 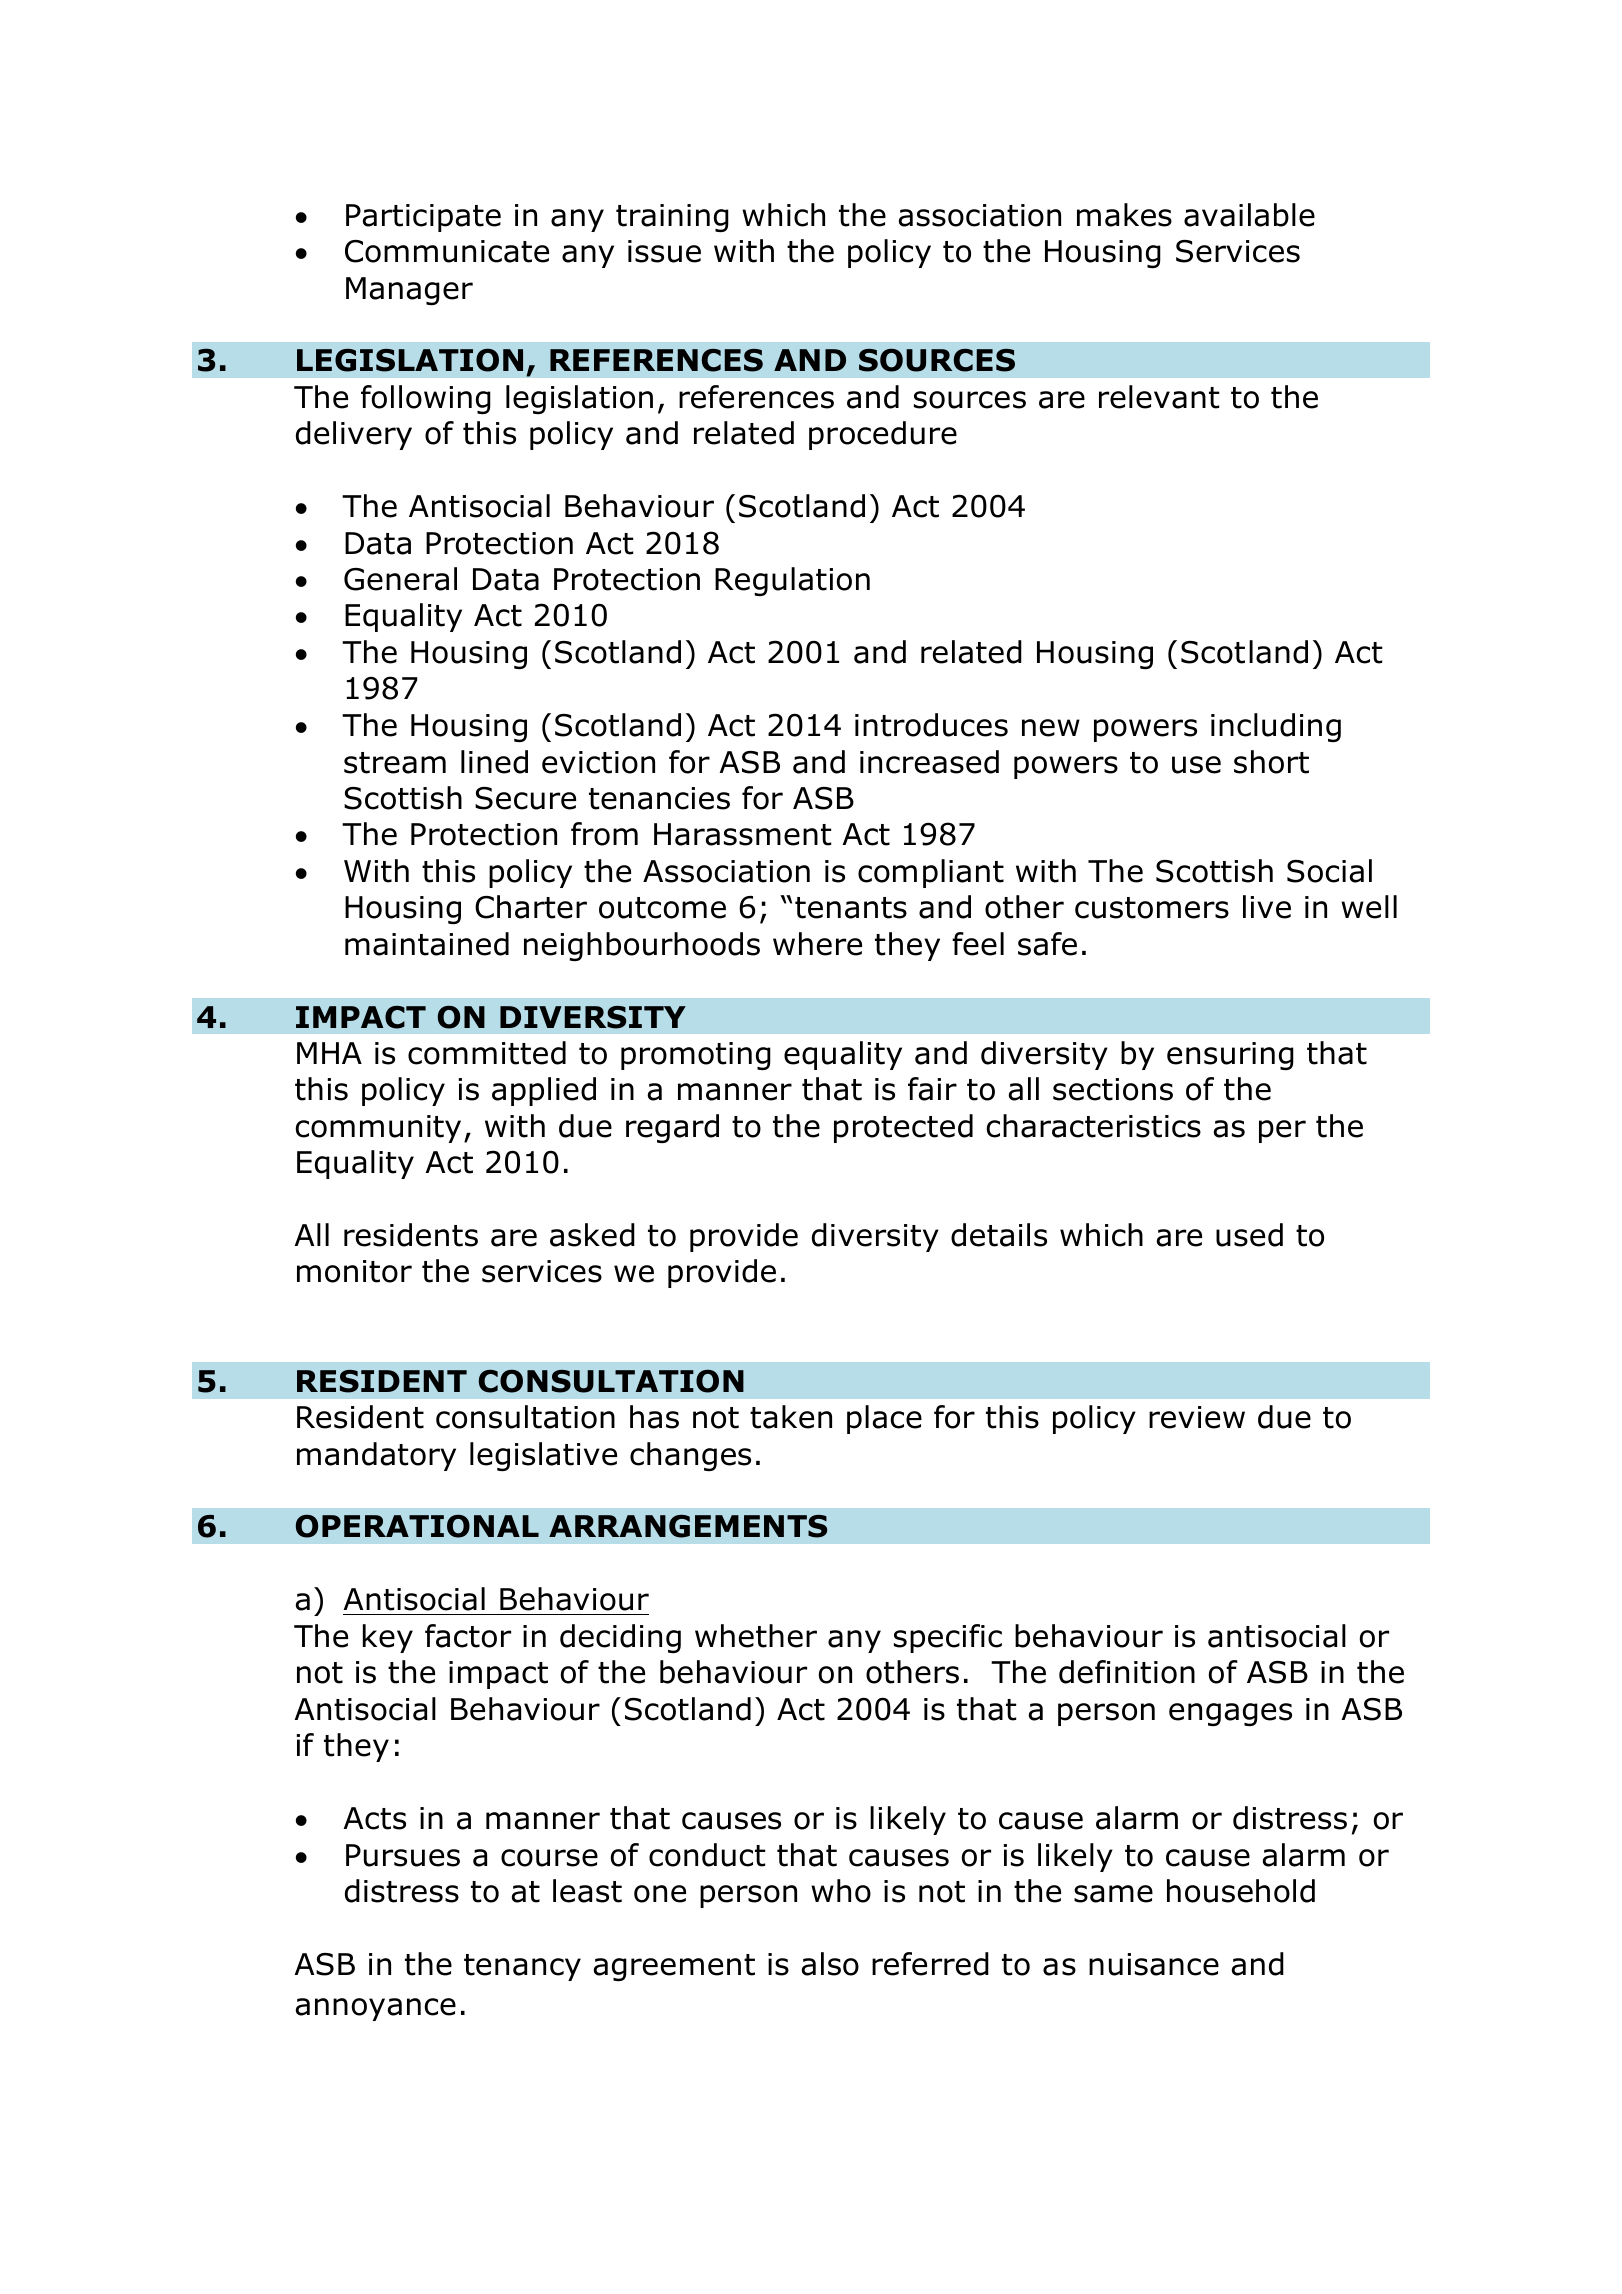 I want to click on where, so click(x=817, y=944).
